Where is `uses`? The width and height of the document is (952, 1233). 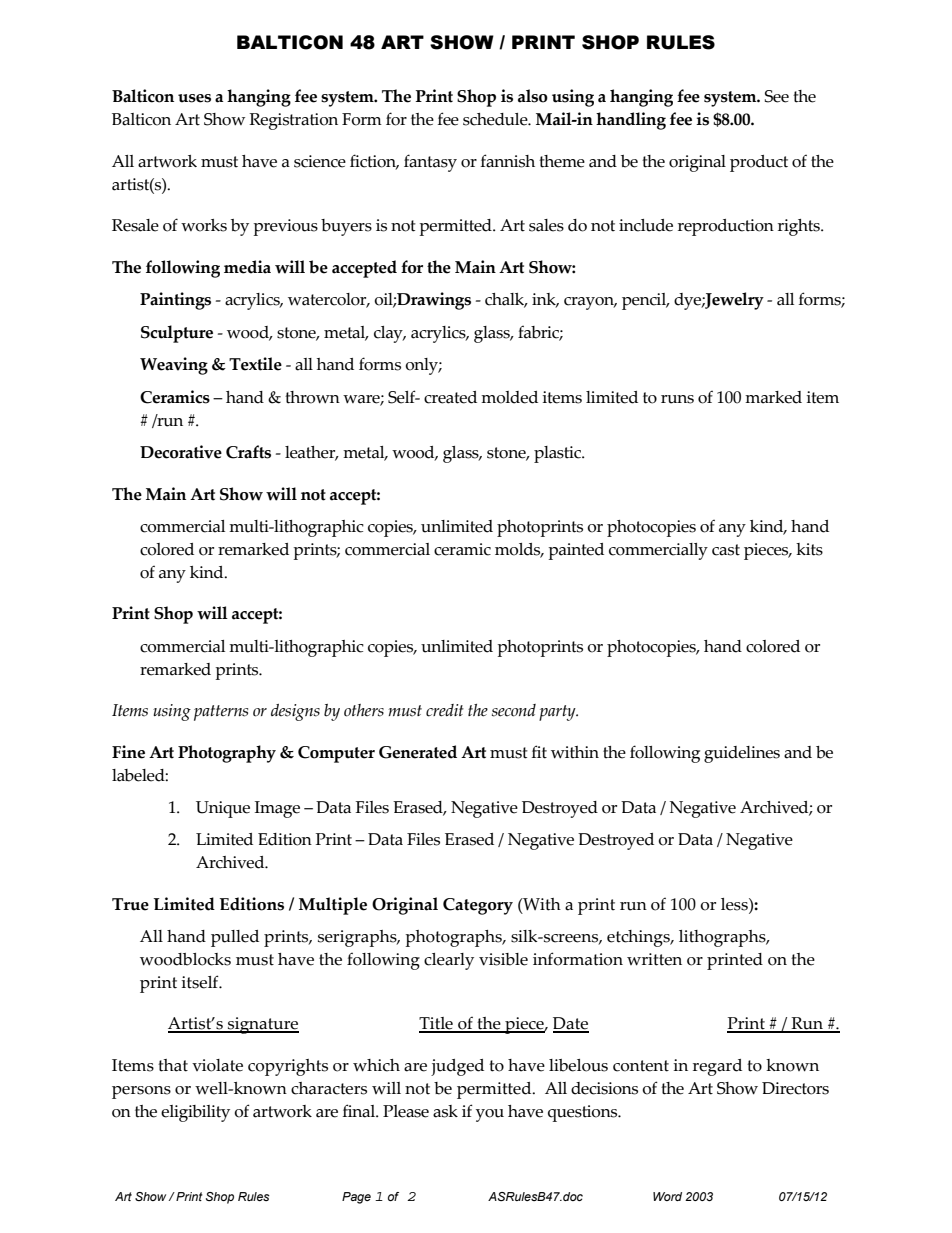 uses is located at coordinates (194, 98).
